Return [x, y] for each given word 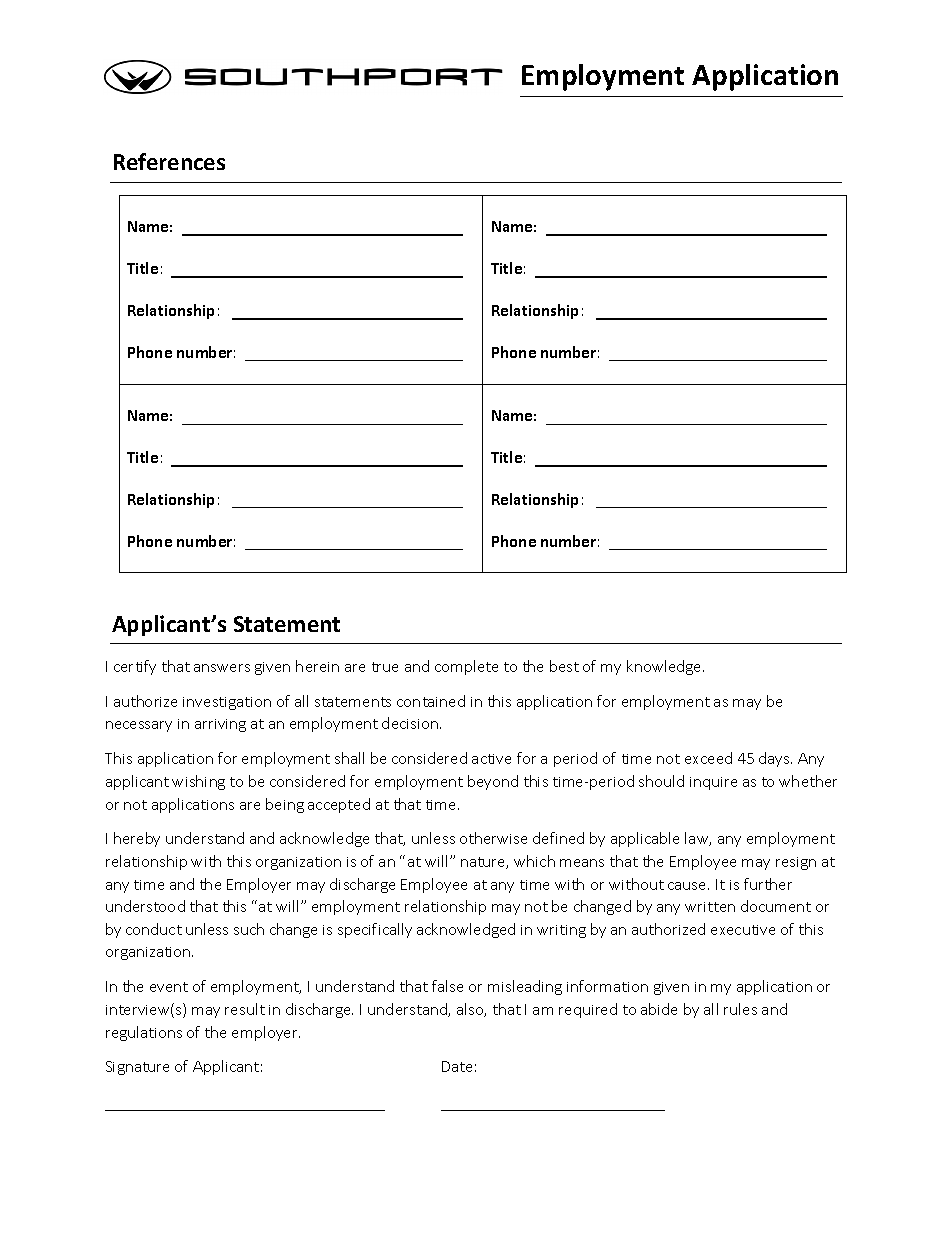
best [564, 666]
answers [222, 668]
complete [466, 667]
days [775, 759]
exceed [708, 758]
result [245, 1009]
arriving [220, 725]
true [385, 667]
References [169, 161]
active [491, 759]
